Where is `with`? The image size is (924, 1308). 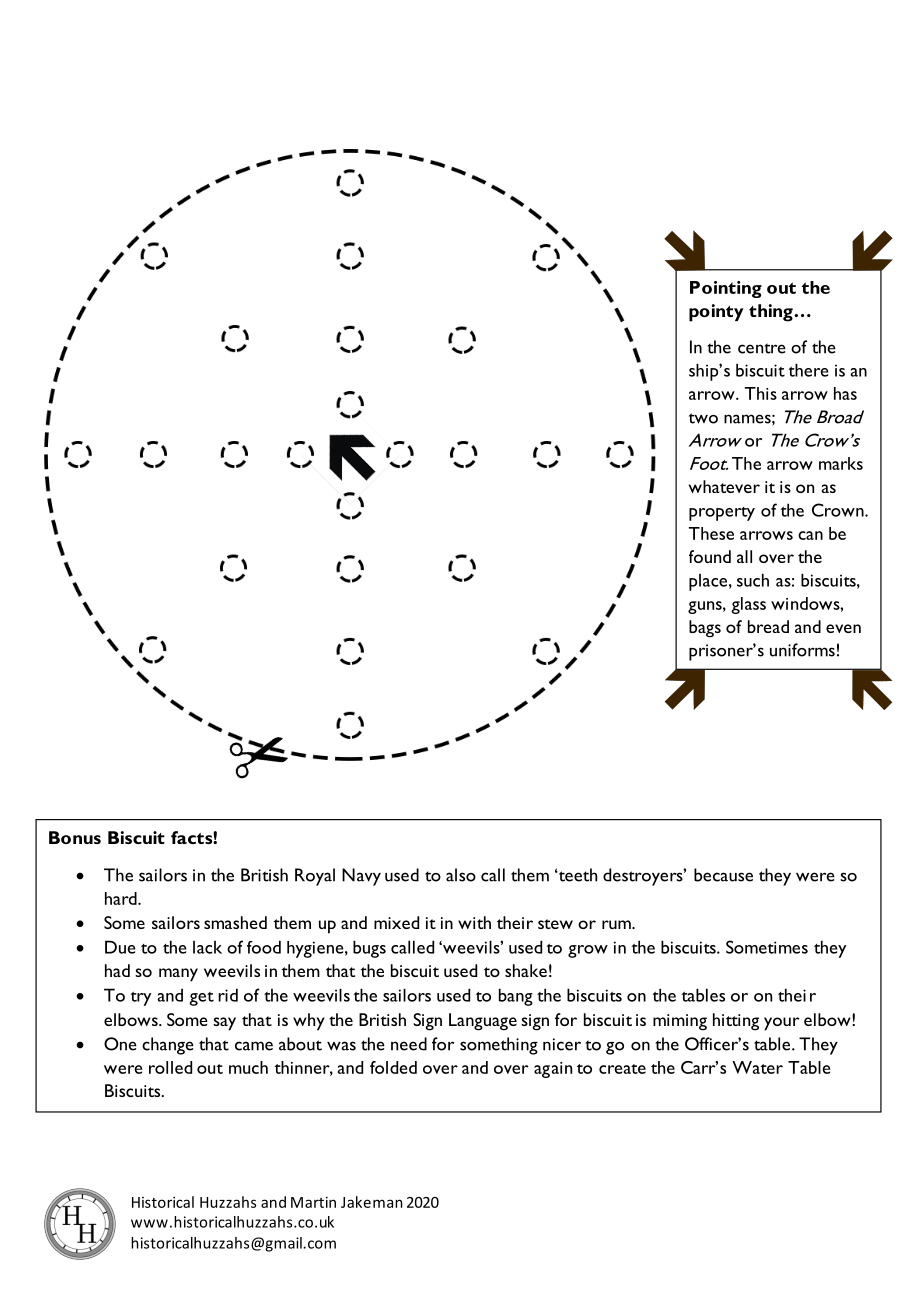 with is located at coordinates (474, 922).
